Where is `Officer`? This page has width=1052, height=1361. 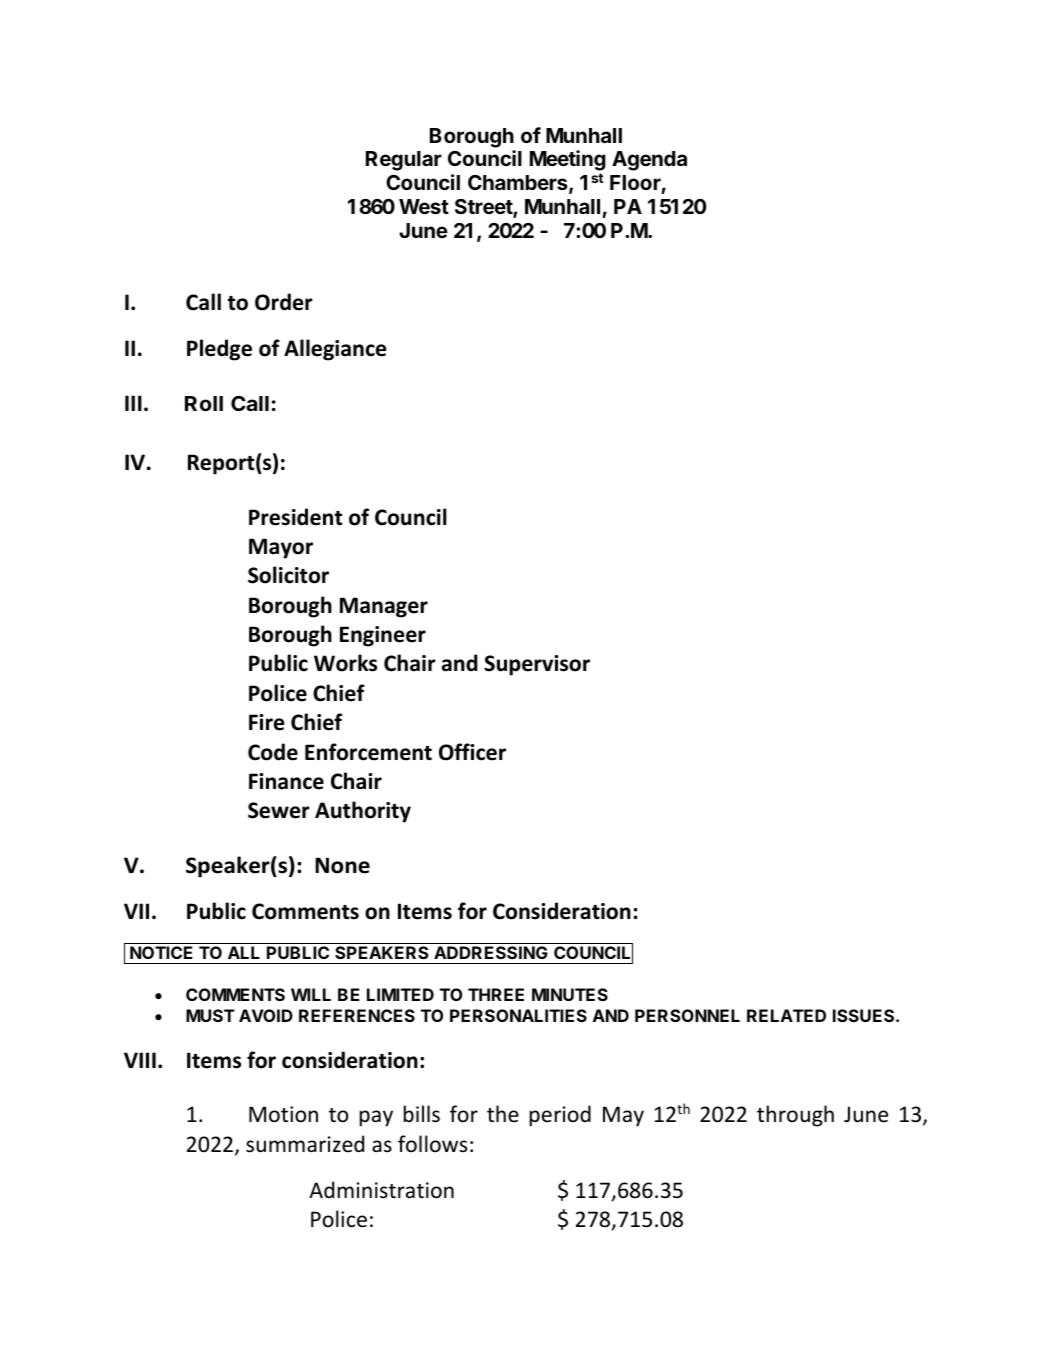 Officer is located at coordinates (472, 752).
